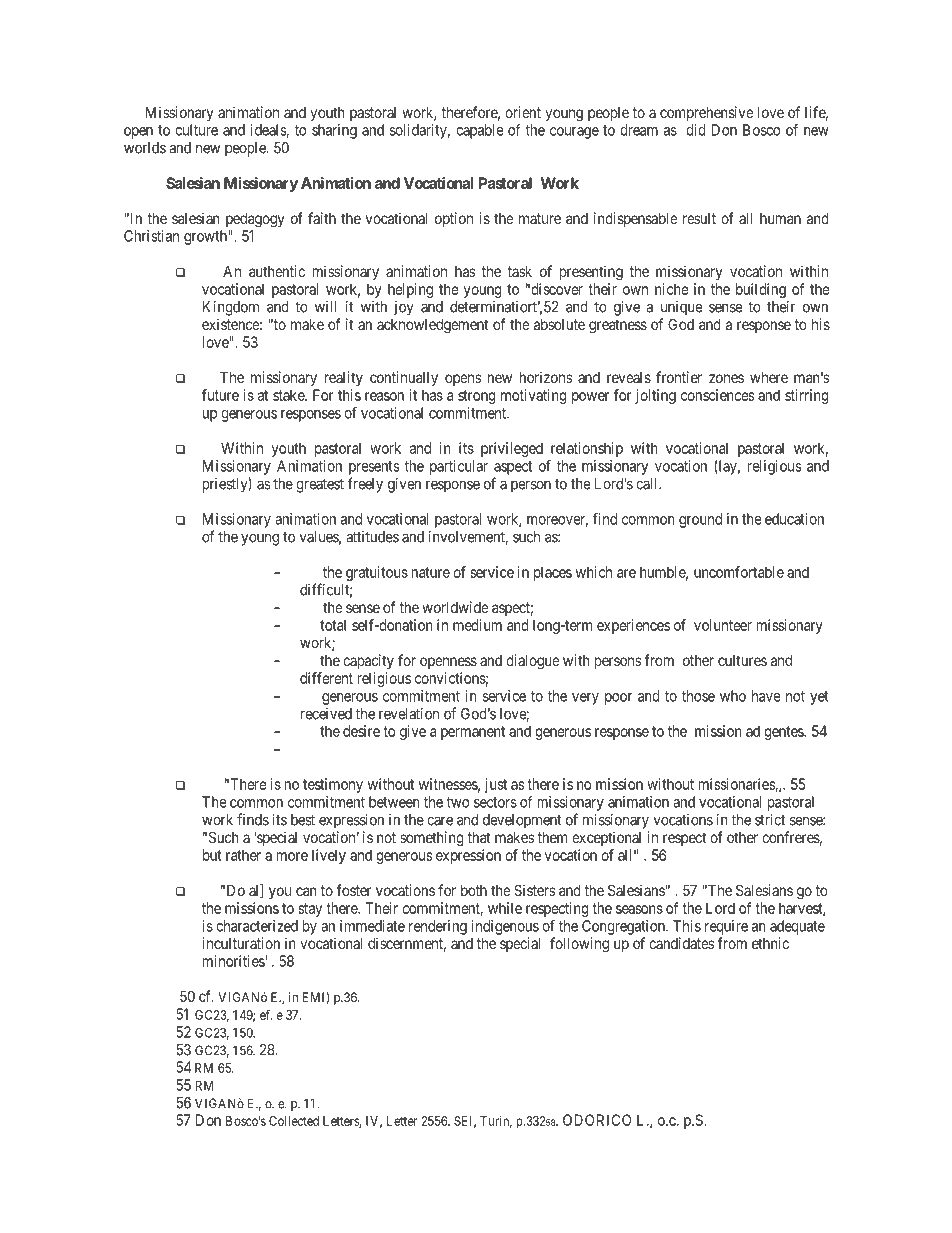 This screenshot has width=952, height=1233. I want to click on particular, so click(459, 467).
